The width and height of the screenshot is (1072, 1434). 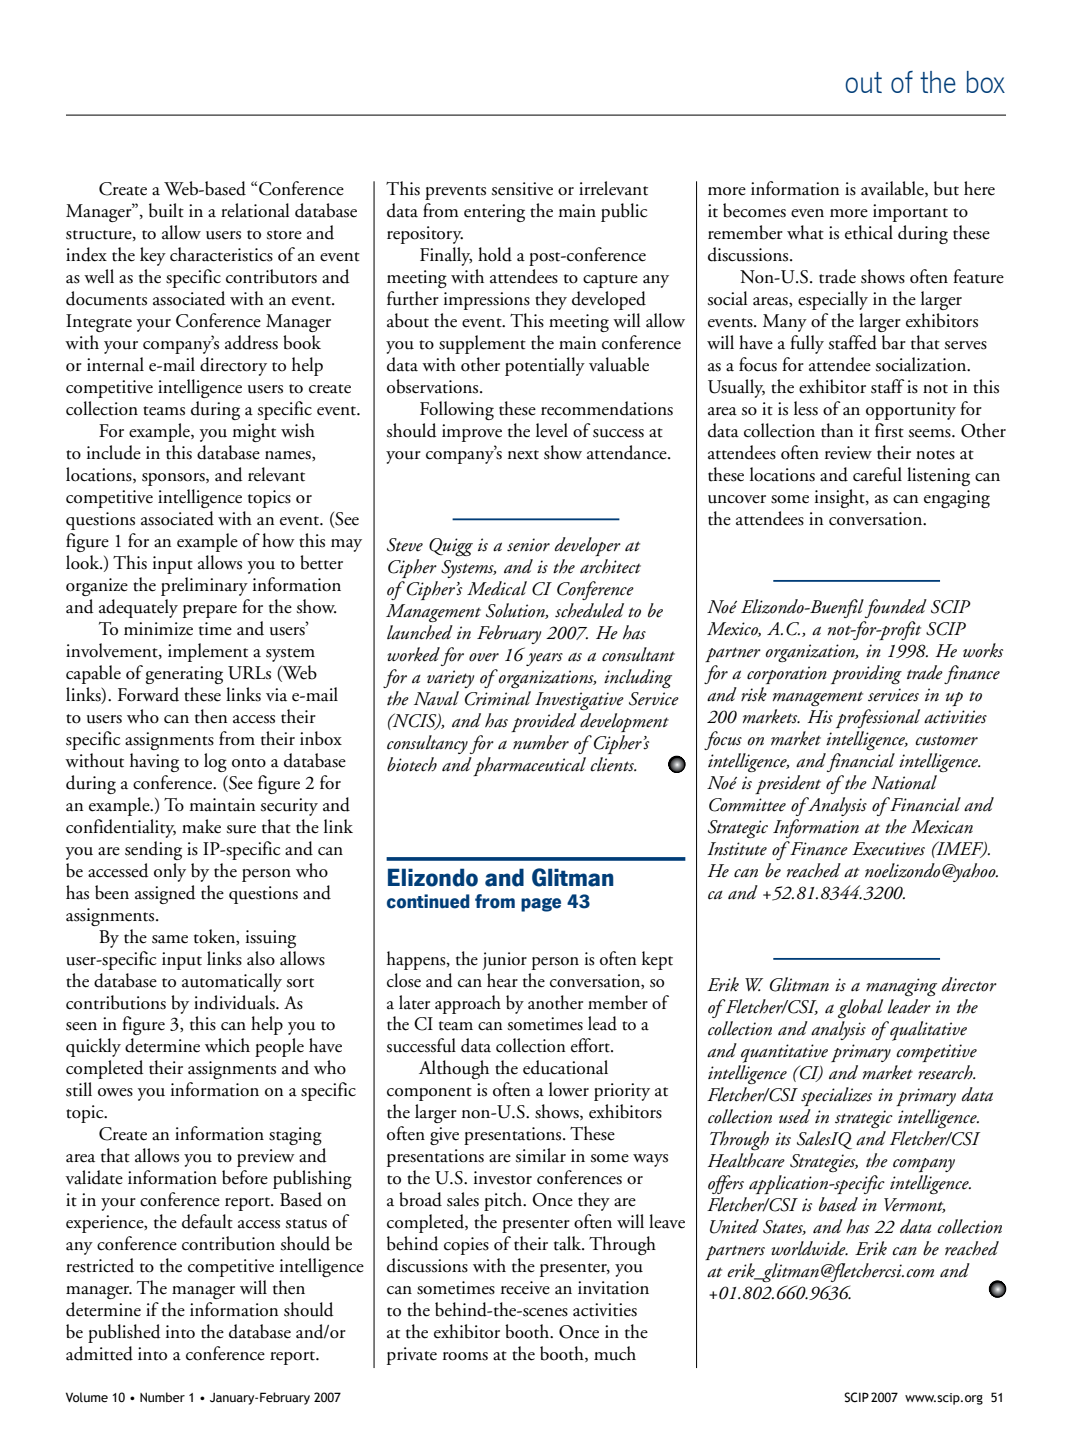 I want to click on Medical, so click(x=497, y=588).
